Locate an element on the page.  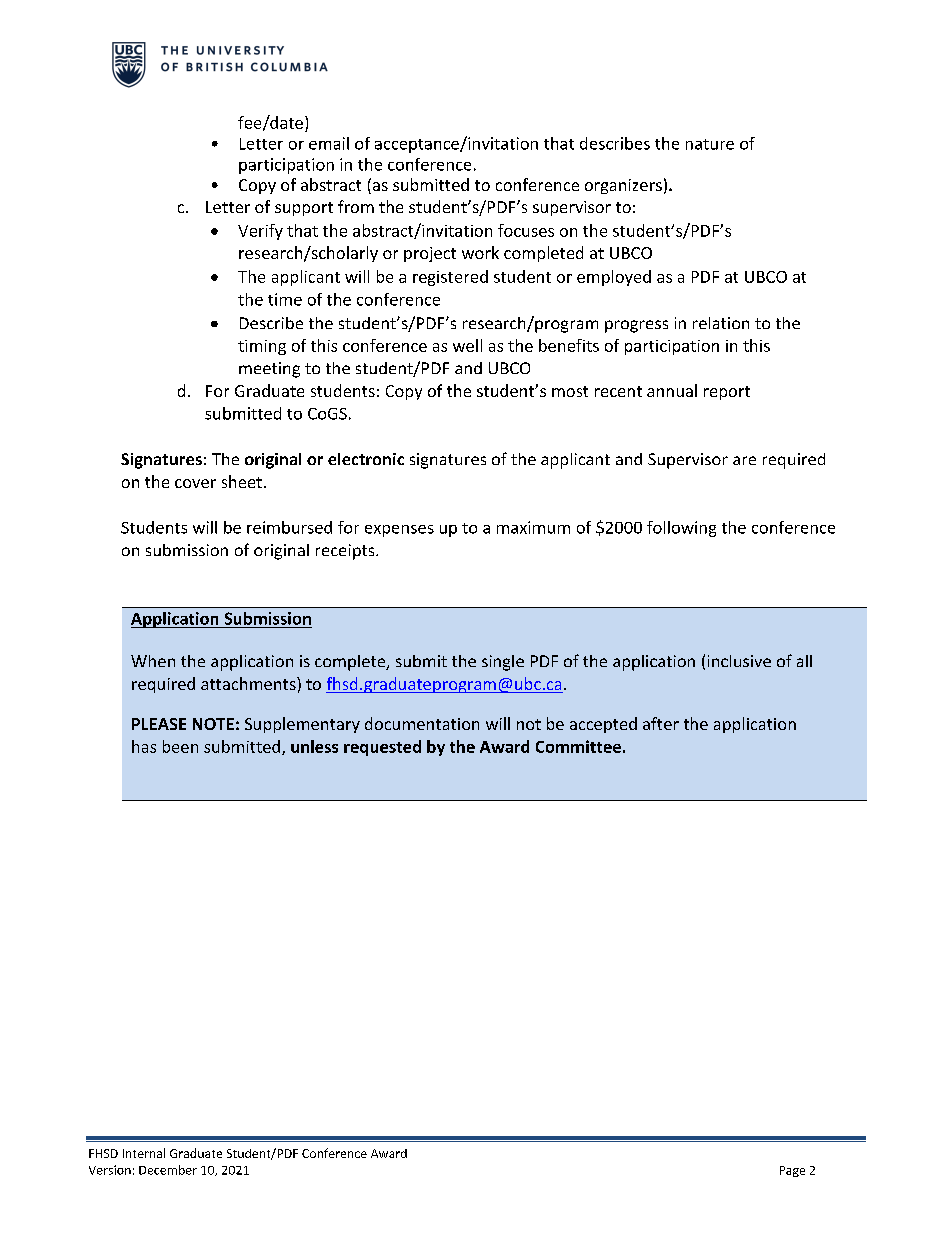
requested is located at coordinates (382, 748).
